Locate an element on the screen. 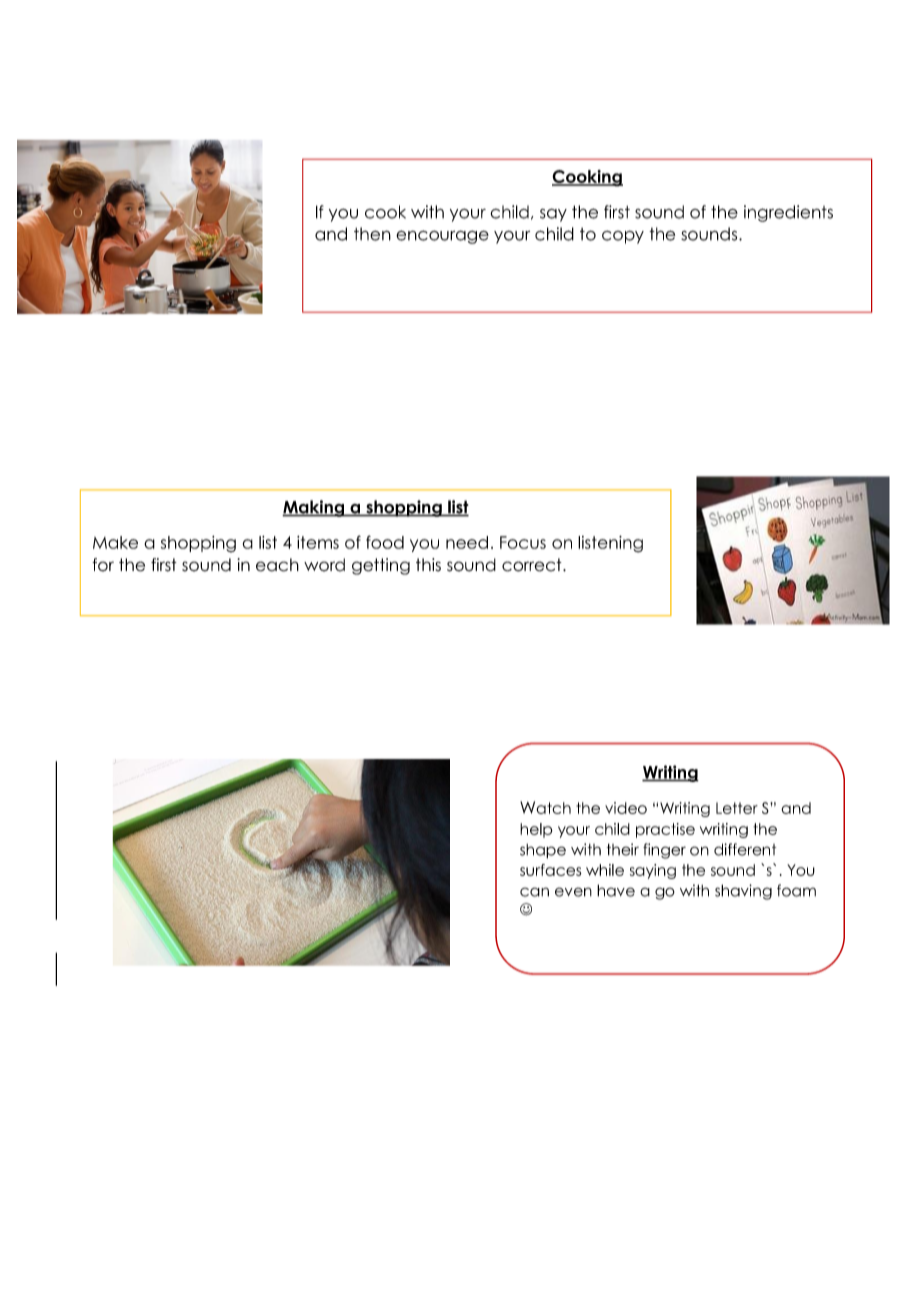 The width and height of the screenshot is (924, 1308). help is located at coordinates (536, 830).
